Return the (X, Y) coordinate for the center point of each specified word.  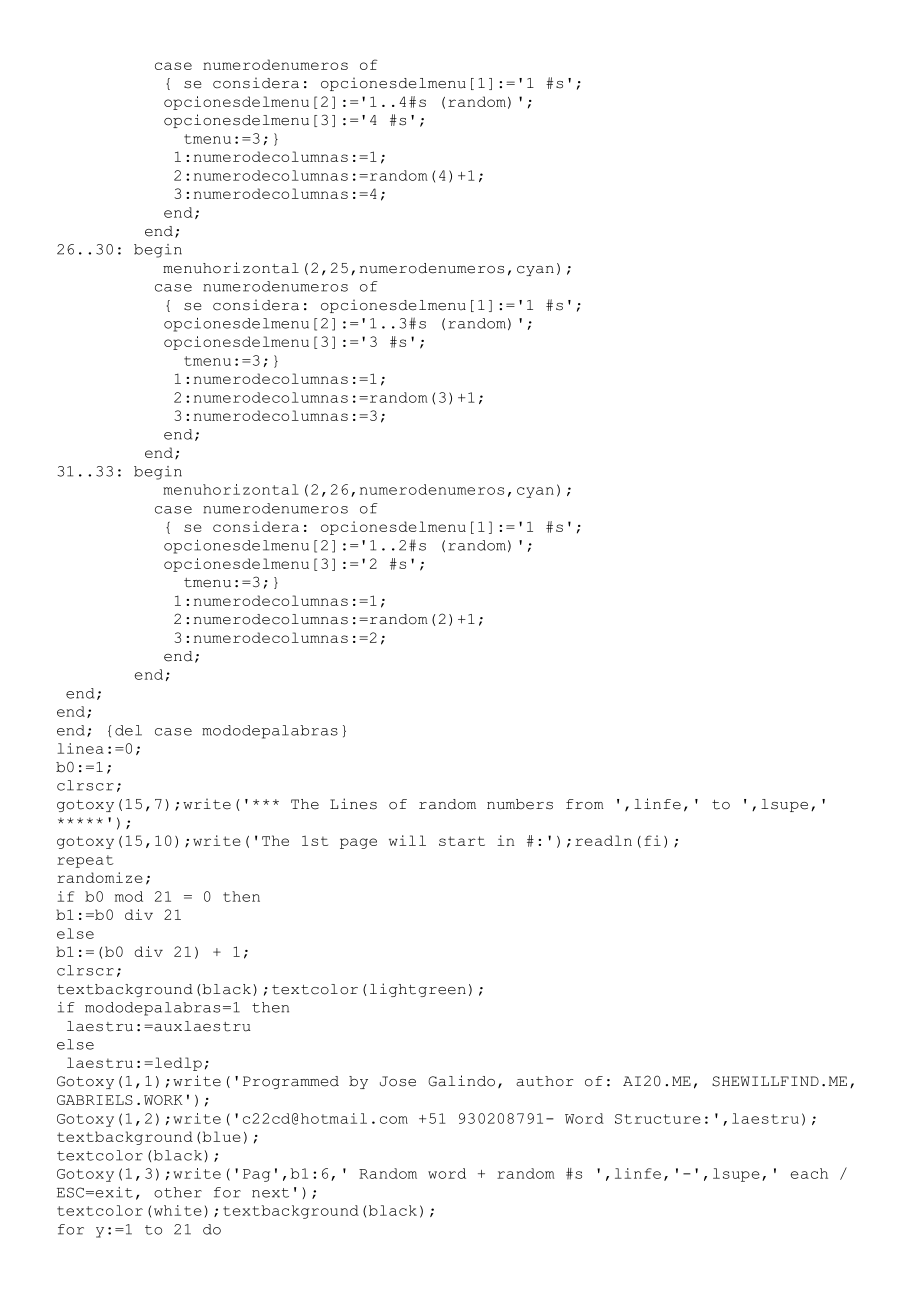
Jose (398, 1081)
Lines (353, 804)
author (544, 1081)
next (270, 1193)
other (178, 1192)
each (809, 1173)
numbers (520, 804)
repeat (85, 861)
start (462, 841)
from (585, 804)
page (358, 843)
